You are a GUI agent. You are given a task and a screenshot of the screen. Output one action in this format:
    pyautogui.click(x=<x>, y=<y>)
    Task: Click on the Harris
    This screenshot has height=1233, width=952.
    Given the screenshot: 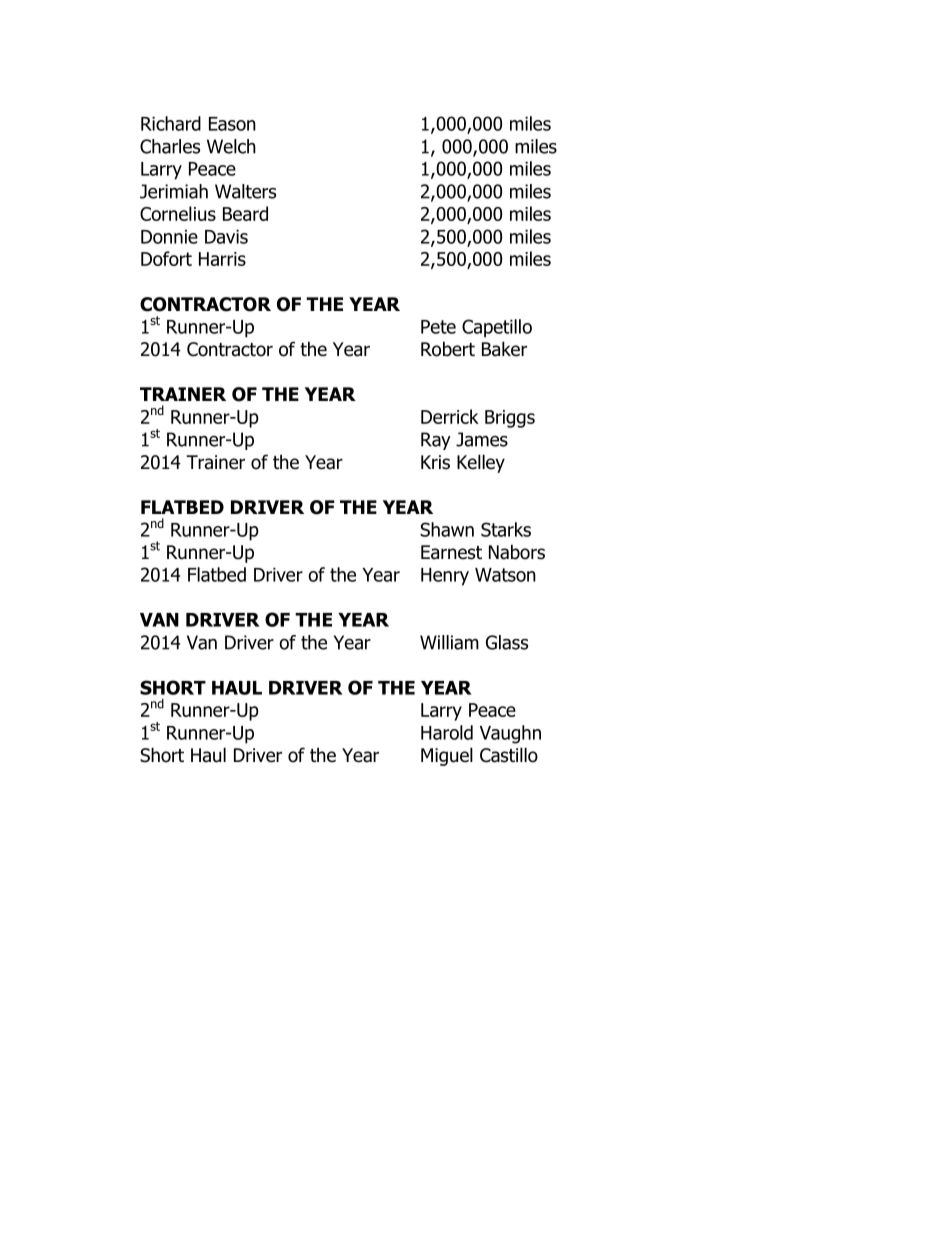 What is the action you would take?
    pyautogui.click(x=222, y=259)
